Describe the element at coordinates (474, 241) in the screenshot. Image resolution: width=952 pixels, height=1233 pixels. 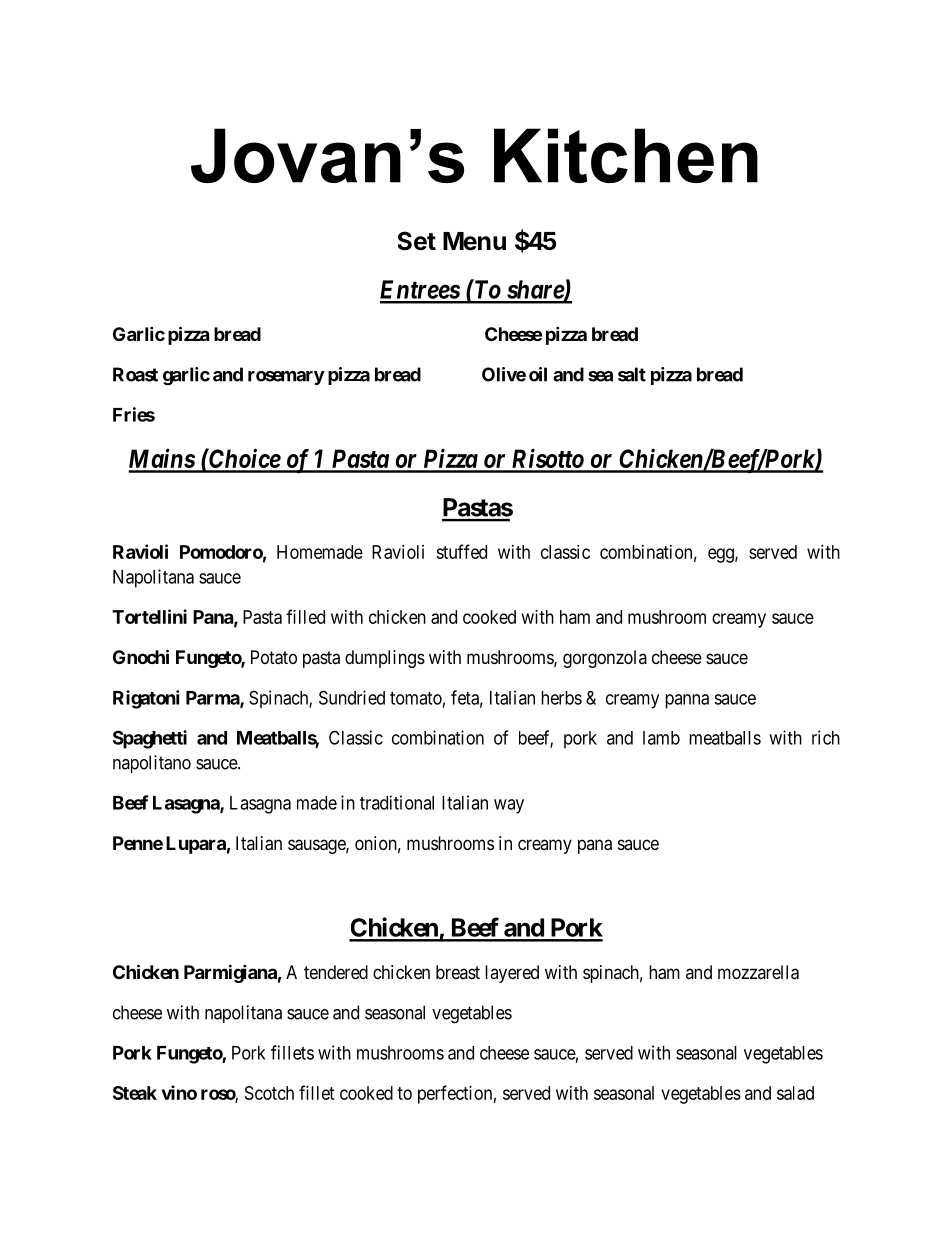
I see `Menu` at that location.
